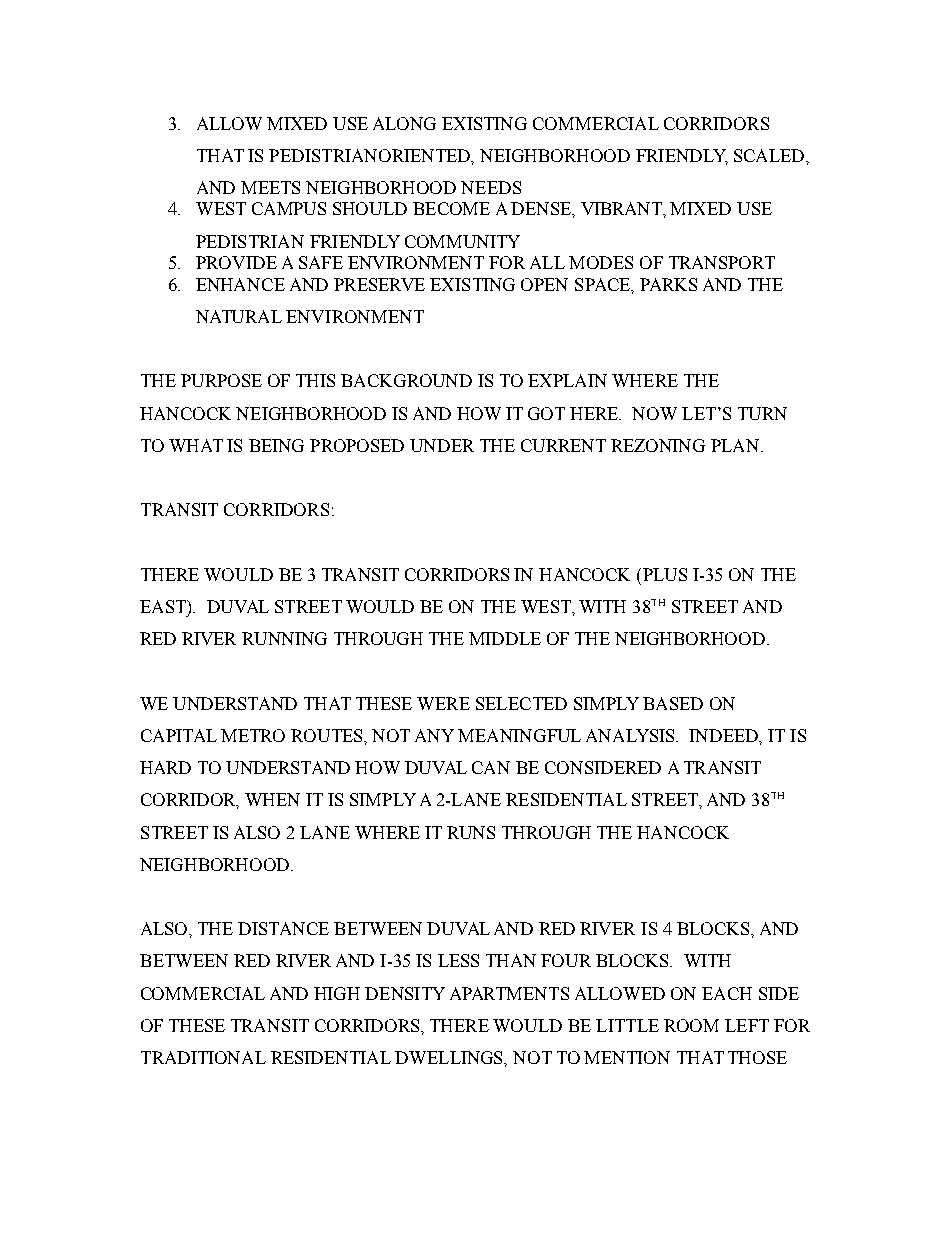 The image size is (952, 1233). I want to click on SCALED, so click(770, 155).
